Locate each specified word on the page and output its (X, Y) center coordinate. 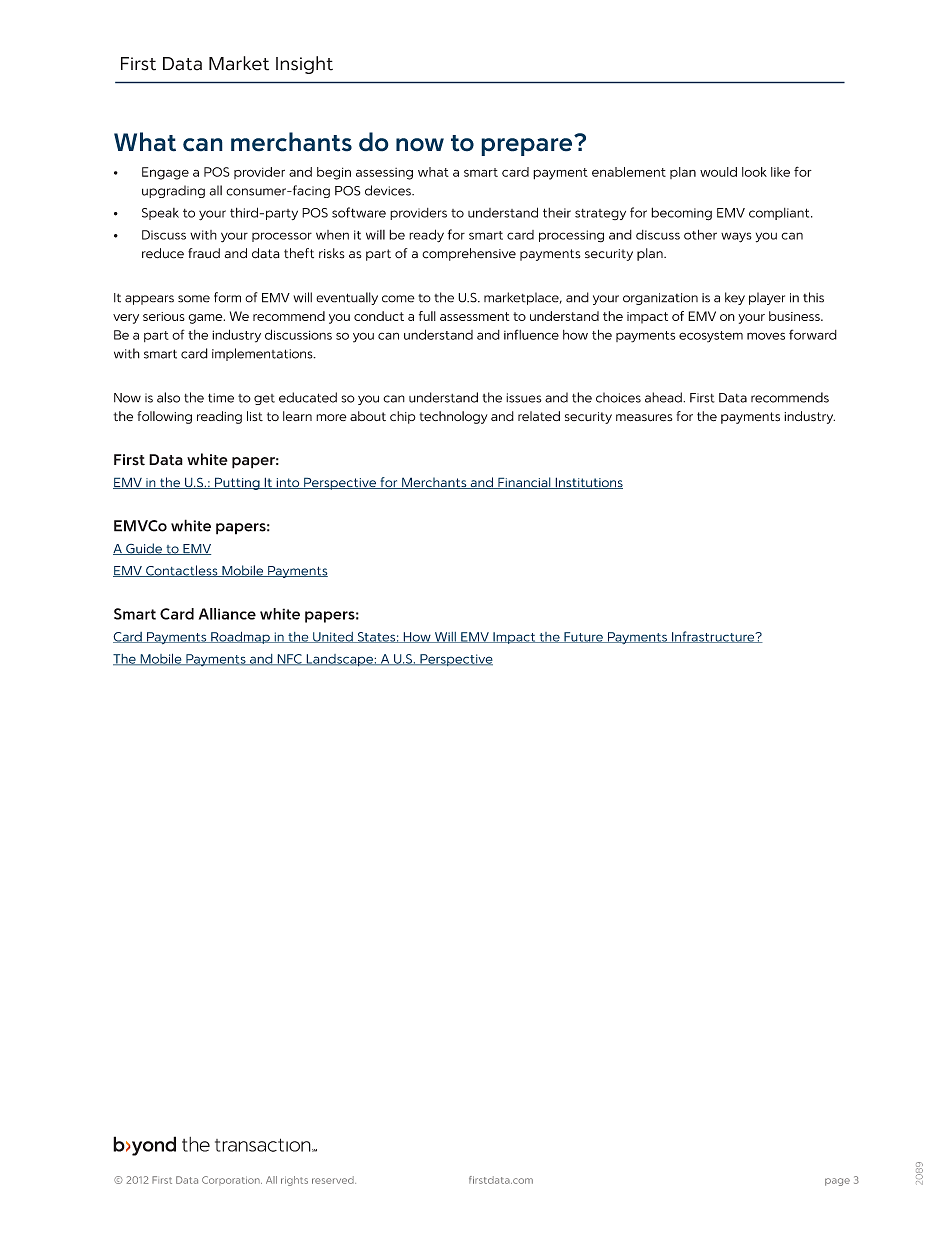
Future (583, 637)
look (754, 172)
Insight (304, 65)
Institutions (588, 483)
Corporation (232, 1180)
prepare (526, 147)
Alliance (227, 614)
